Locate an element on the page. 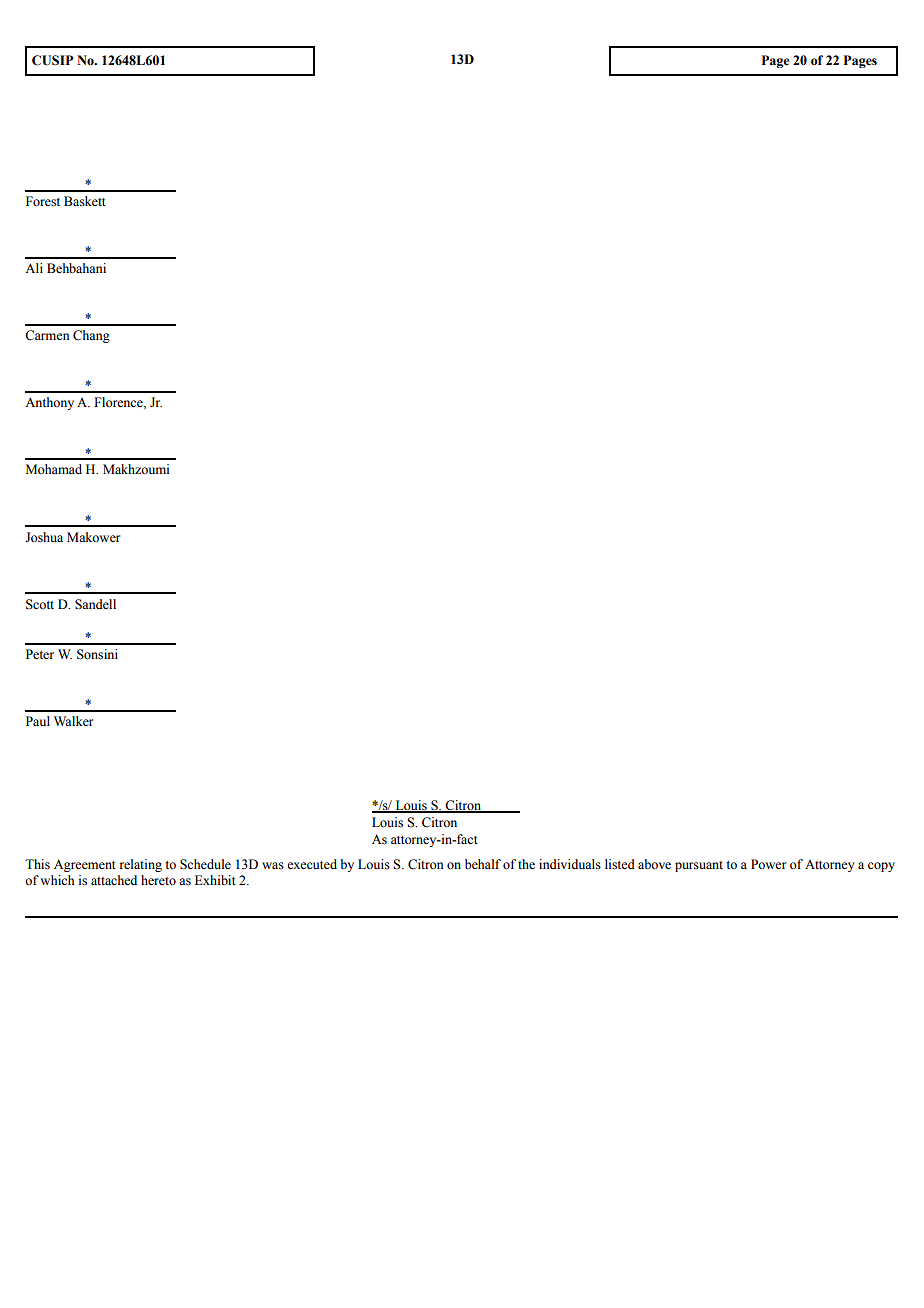 Image resolution: width=924 pixels, height=1308 pixels. Joshua is located at coordinates (44, 537).
